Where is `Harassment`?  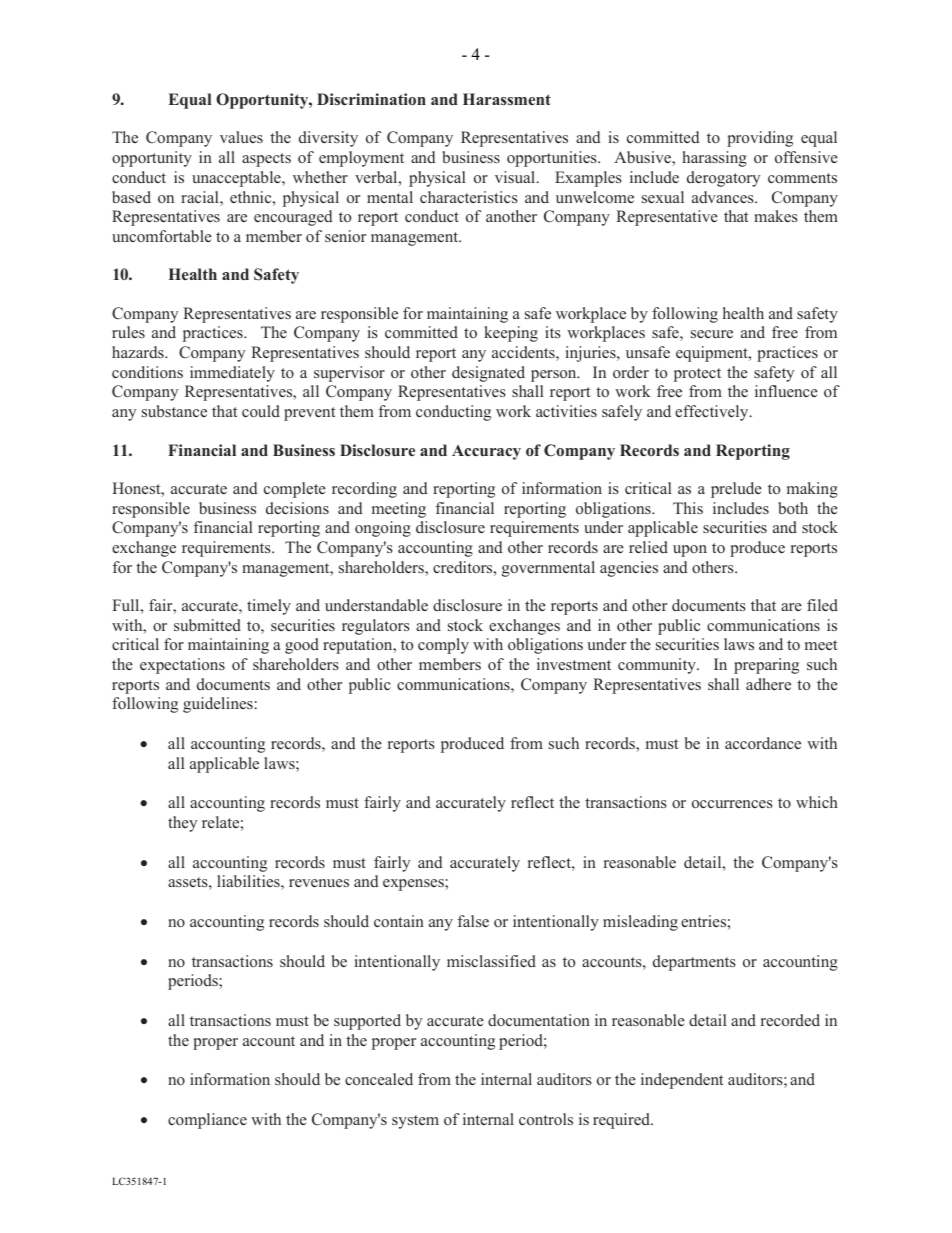
Harassment is located at coordinates (507, 99).
